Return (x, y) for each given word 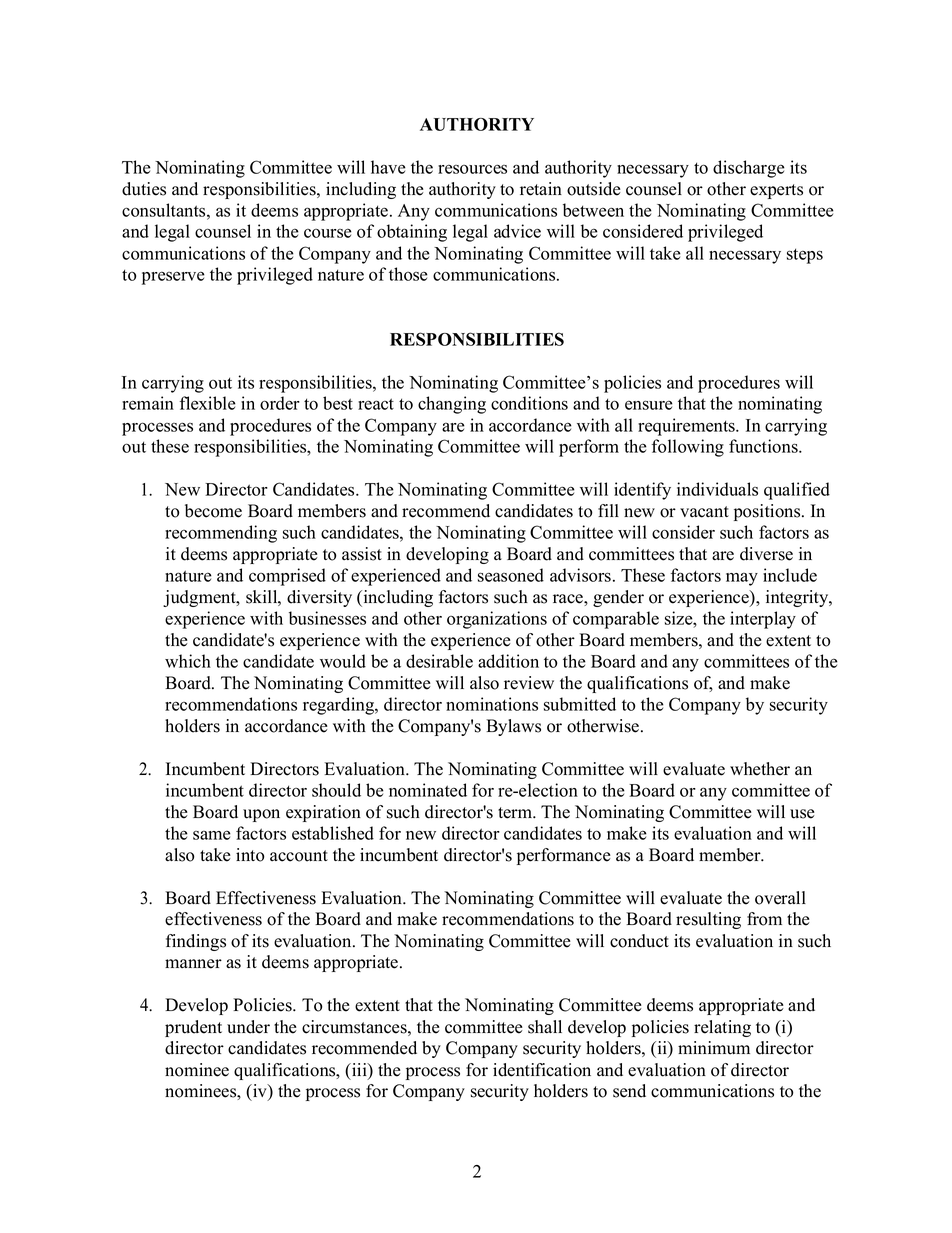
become (213, 511)
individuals (717, 489)
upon (261, 815)
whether (760, 769)
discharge (749, 169)
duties (144, 189)
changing (452, 405)
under (248, 1027)
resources (472, 169)
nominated (428, 790)
